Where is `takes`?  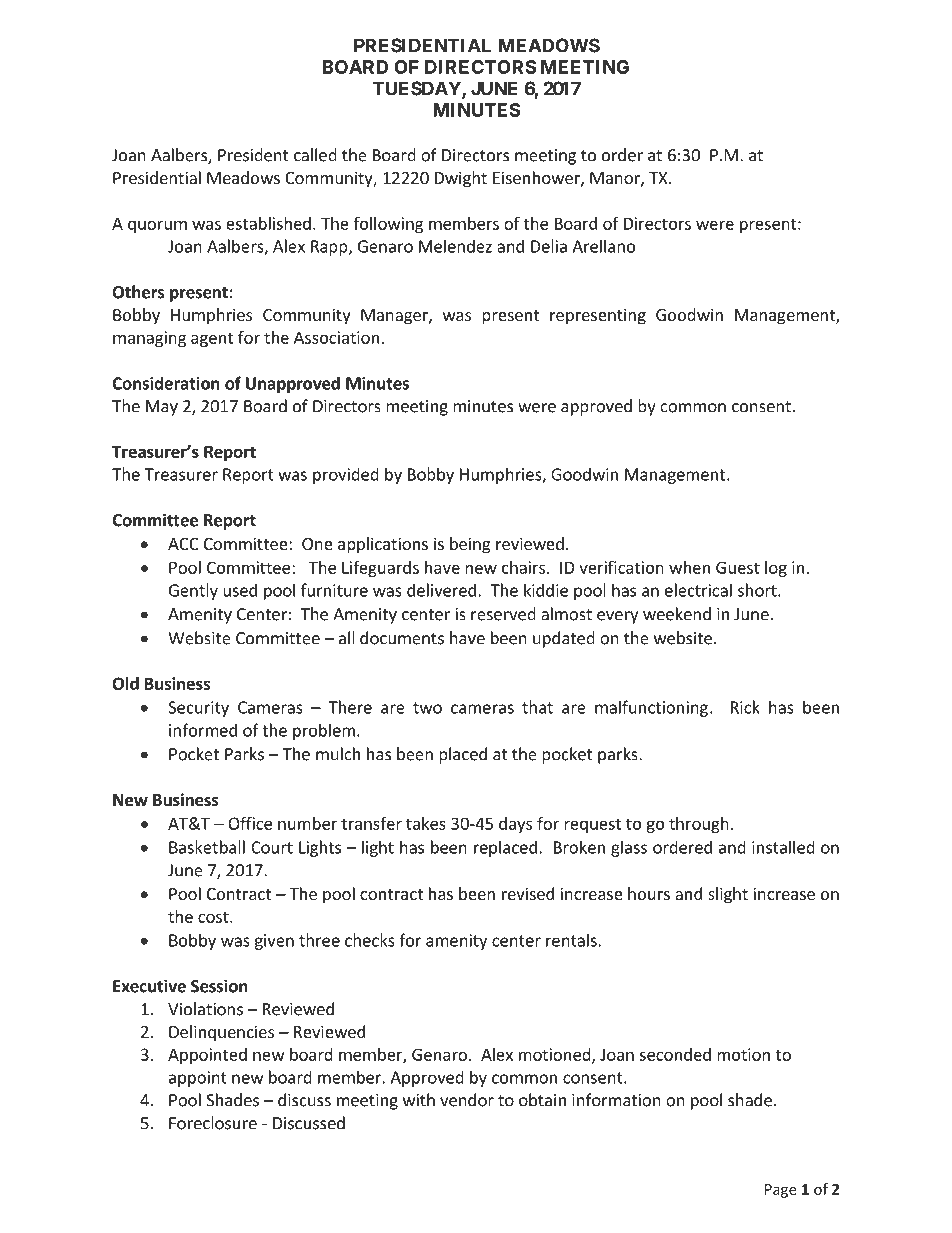 takes is located at coordinates (426, 823).
